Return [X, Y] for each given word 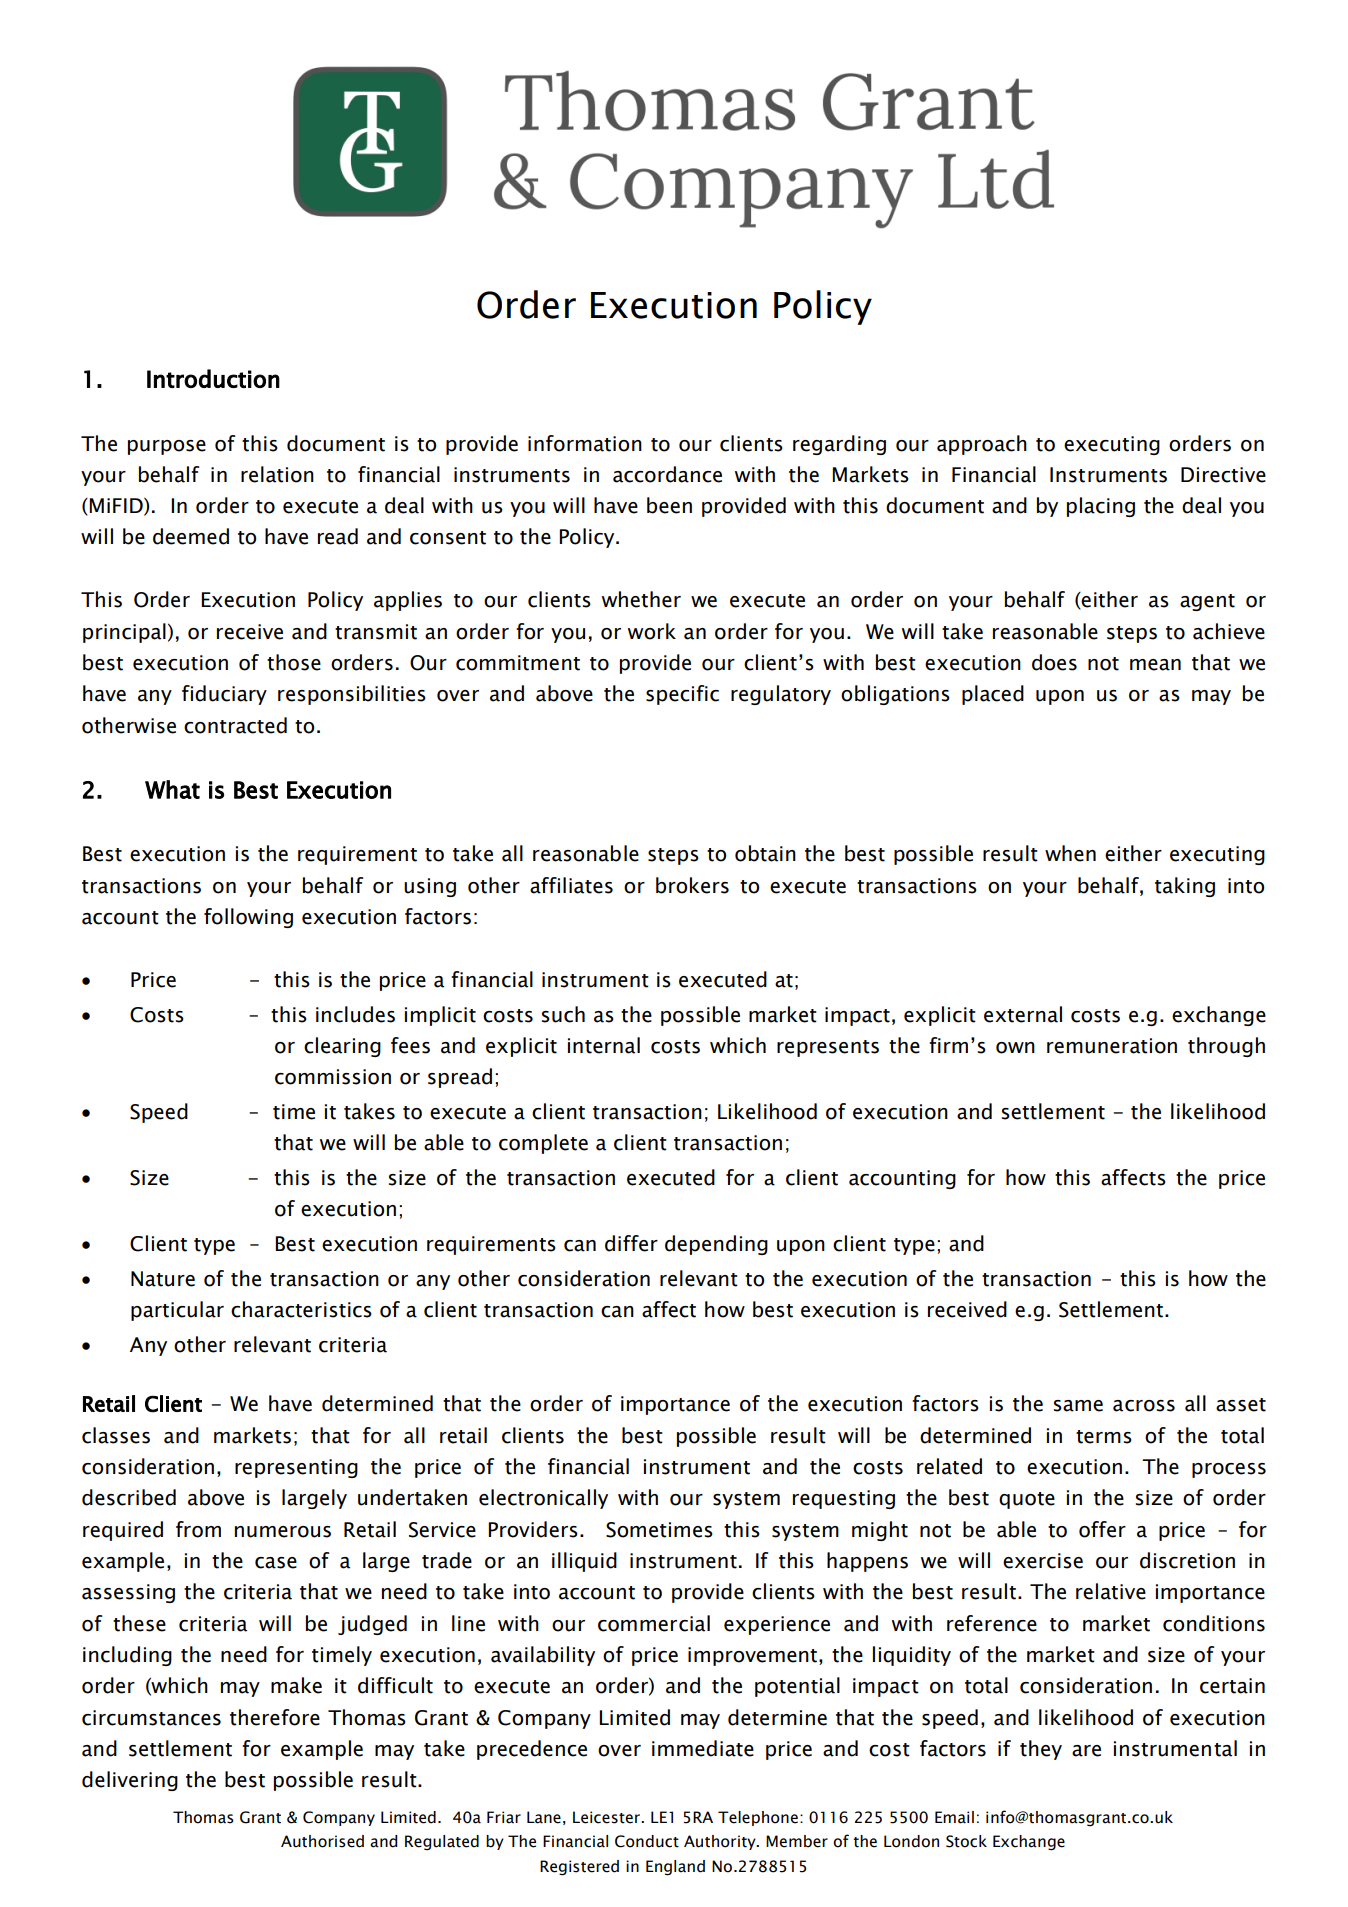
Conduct [647, 1841]
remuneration [1112, 1046]
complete [543, 1144]
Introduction [213, 378]
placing [1101, 507]
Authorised [322, 1841]
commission [333, 1077]
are [1086, 1751]
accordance [667, 474]
